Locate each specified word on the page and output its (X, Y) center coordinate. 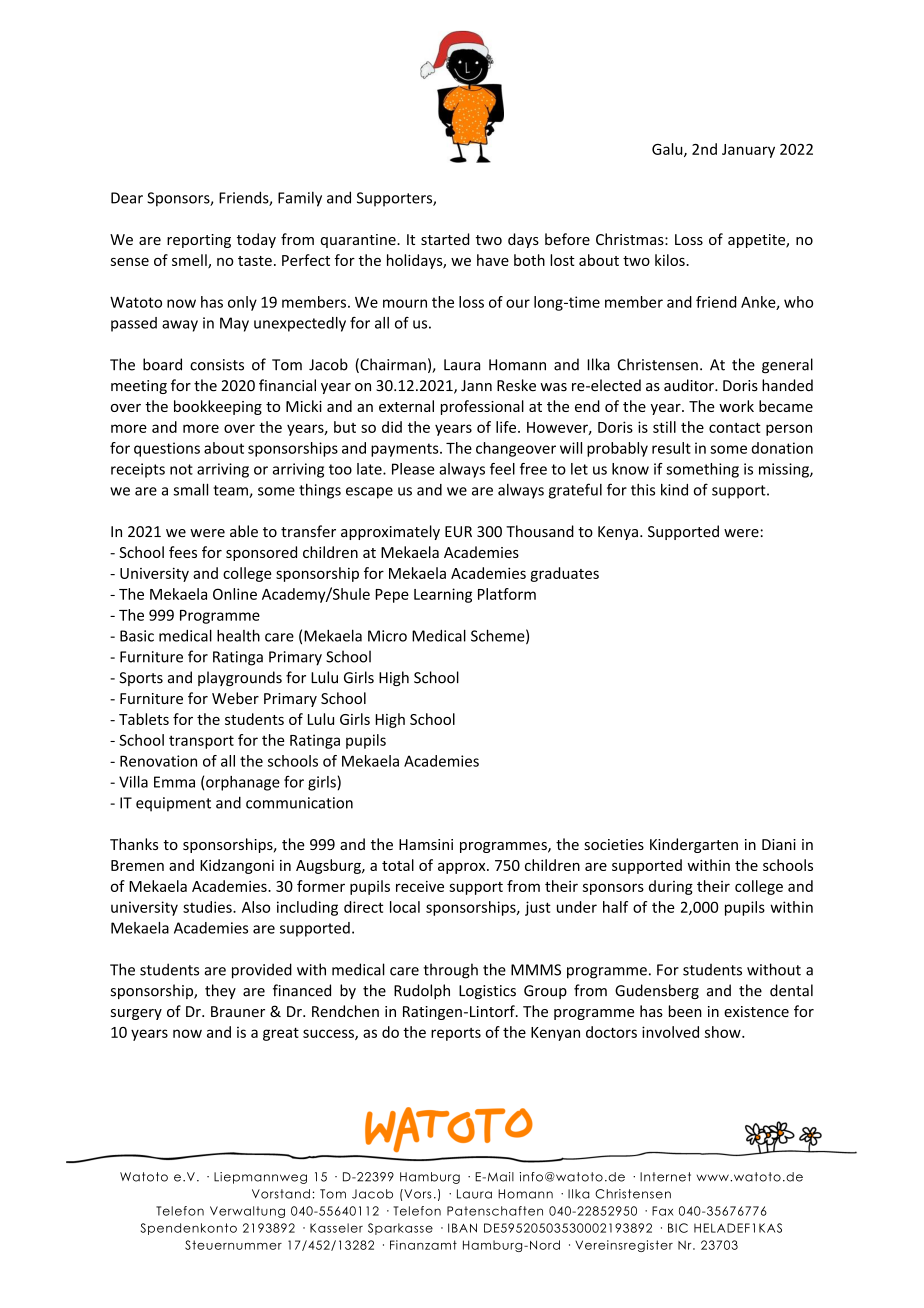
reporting (199, 241)
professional (482, 407)
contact (735, 427)
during (671, 887)
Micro (387, 636)
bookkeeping (218, 407)
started (445, 239)
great (281, 1034)
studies (208, 907)
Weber (235, 698)
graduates (564, 574)
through (450, 971)
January (748, 151)
